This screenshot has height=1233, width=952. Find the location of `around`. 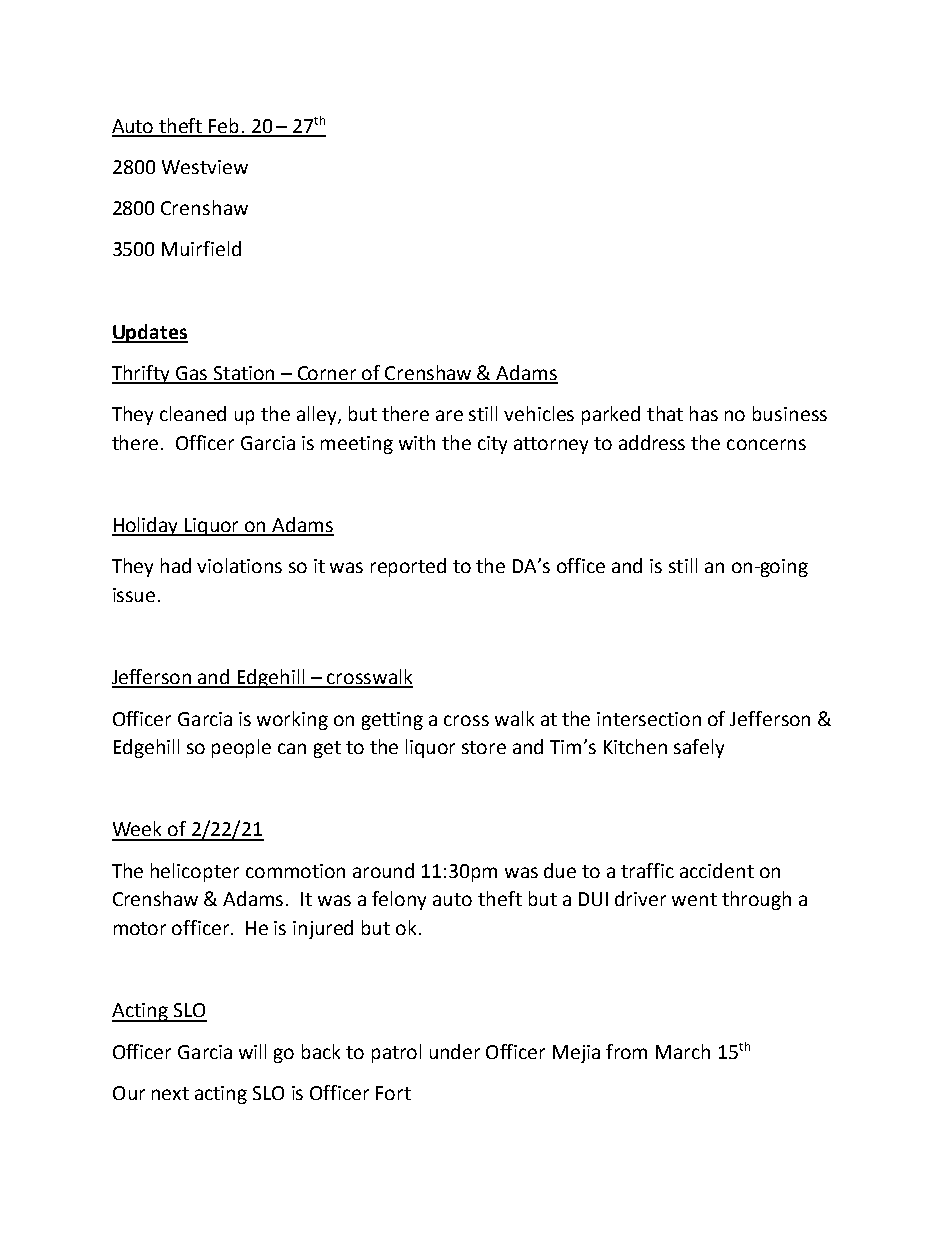

around is located at coordinates (383, 870).
